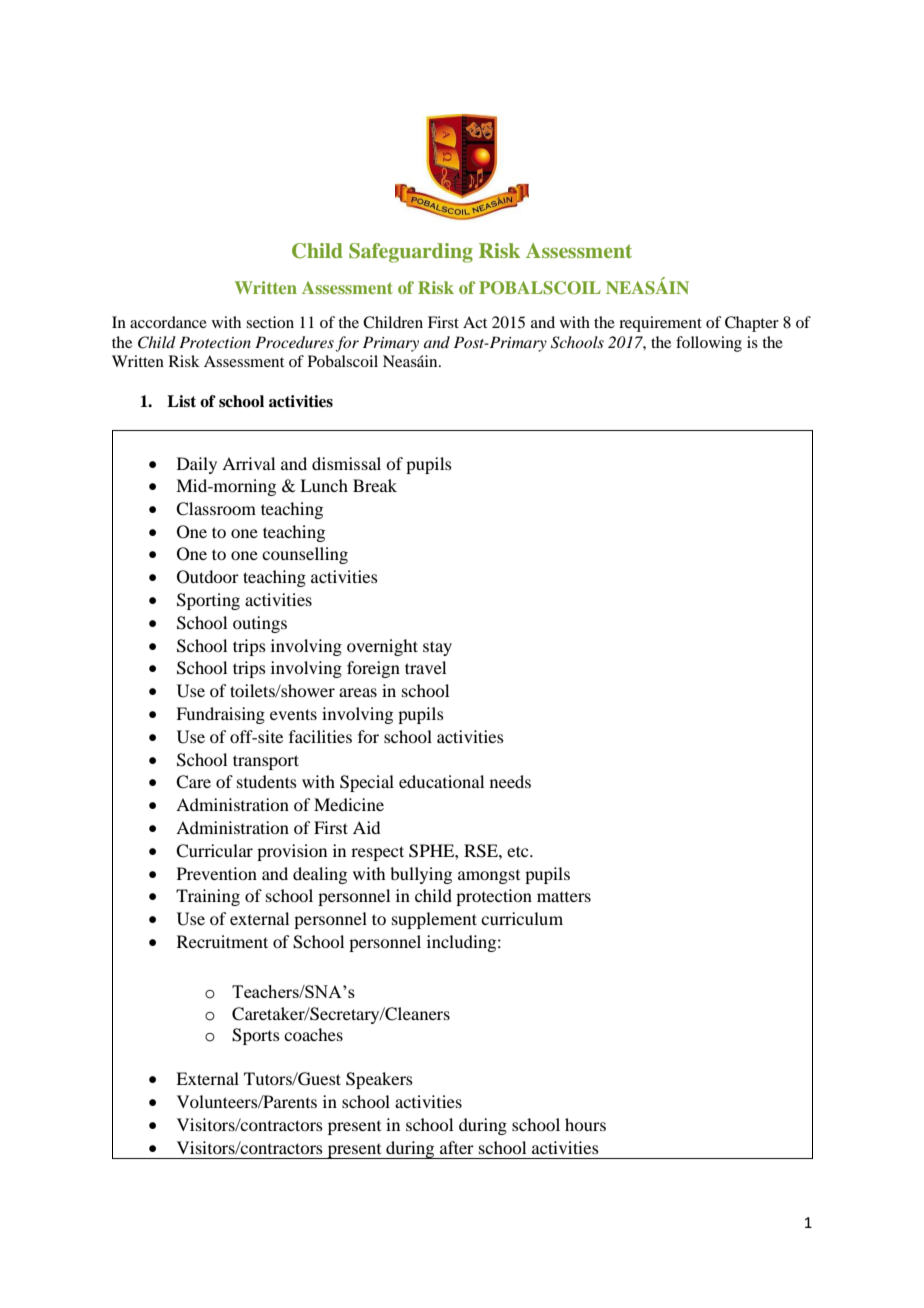 The width and height of the image is (924, 1308). Describe the element at coordinates (270, 322) in the image. I see `section` at that location.
